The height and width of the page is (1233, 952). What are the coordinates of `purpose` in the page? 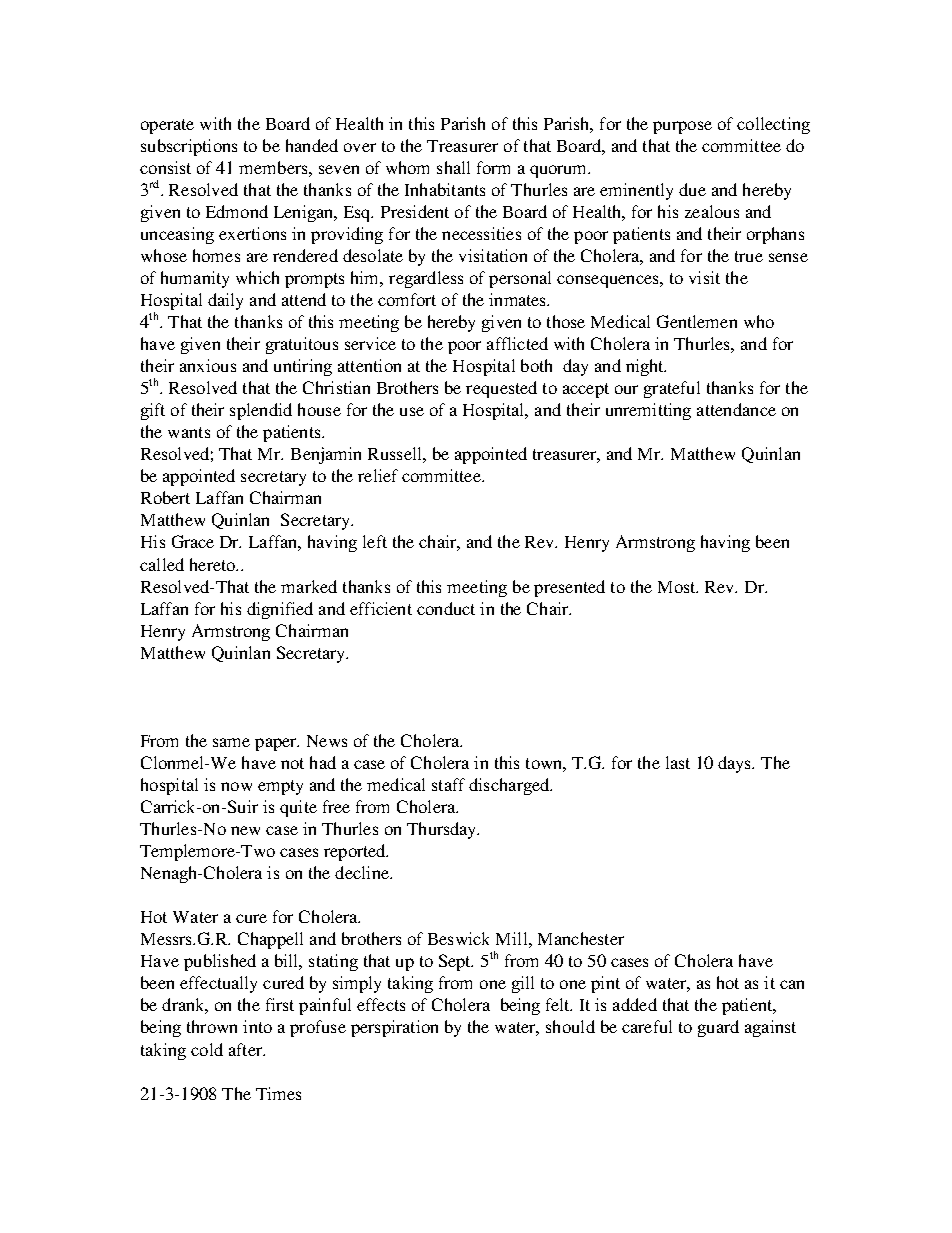 It's located at (682, 127).
